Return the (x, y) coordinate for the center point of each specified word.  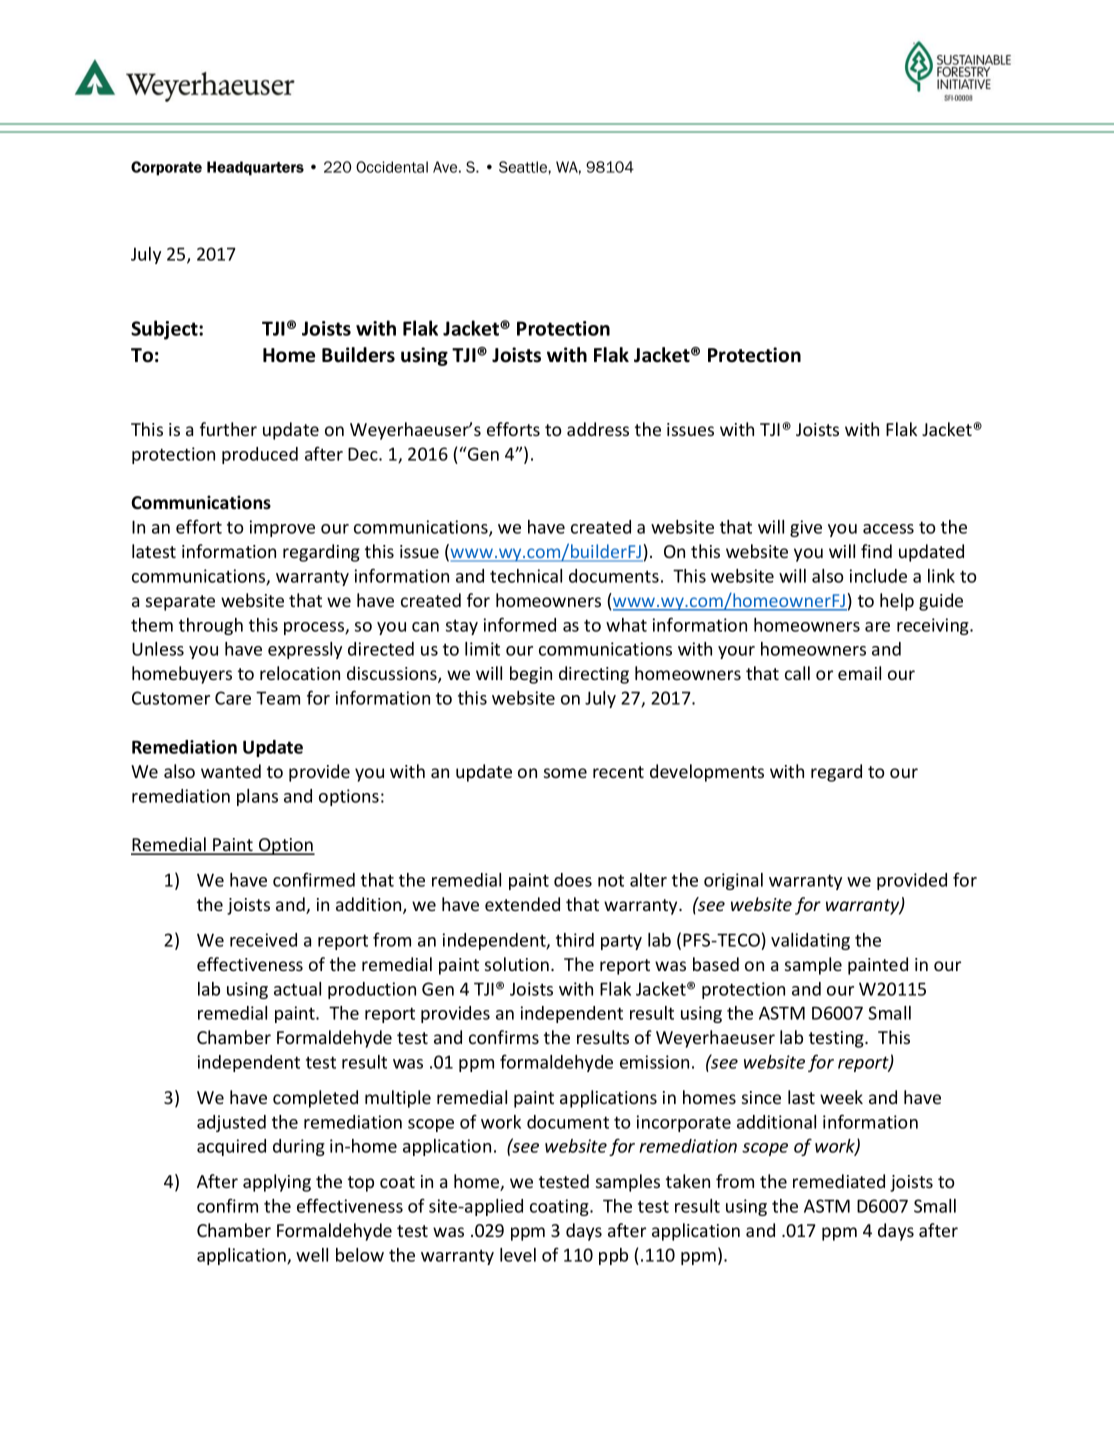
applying (277, 1183)
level (518, 1255)
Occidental (392, 167)
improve (282, 528)
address (598, 429)
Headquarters (255, 168)
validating (810, 941)
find (876, 551)
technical (526, 576)
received (263, 940)
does (573, 880)
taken (688, 1181)
